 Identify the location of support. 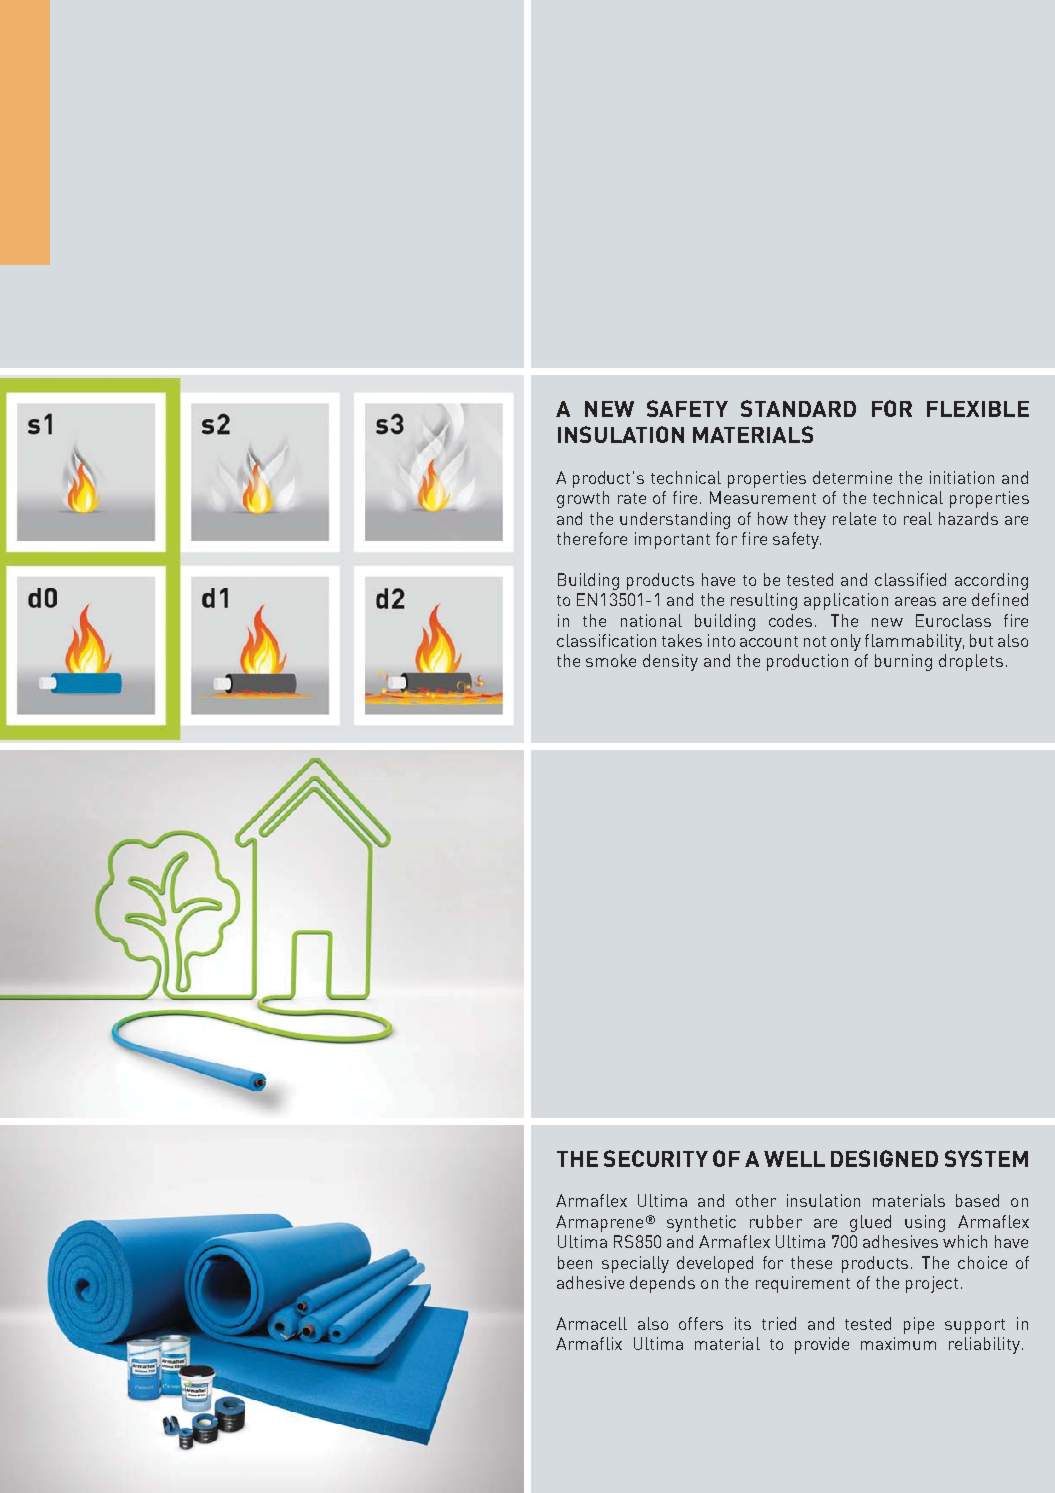
(975, 1326).
